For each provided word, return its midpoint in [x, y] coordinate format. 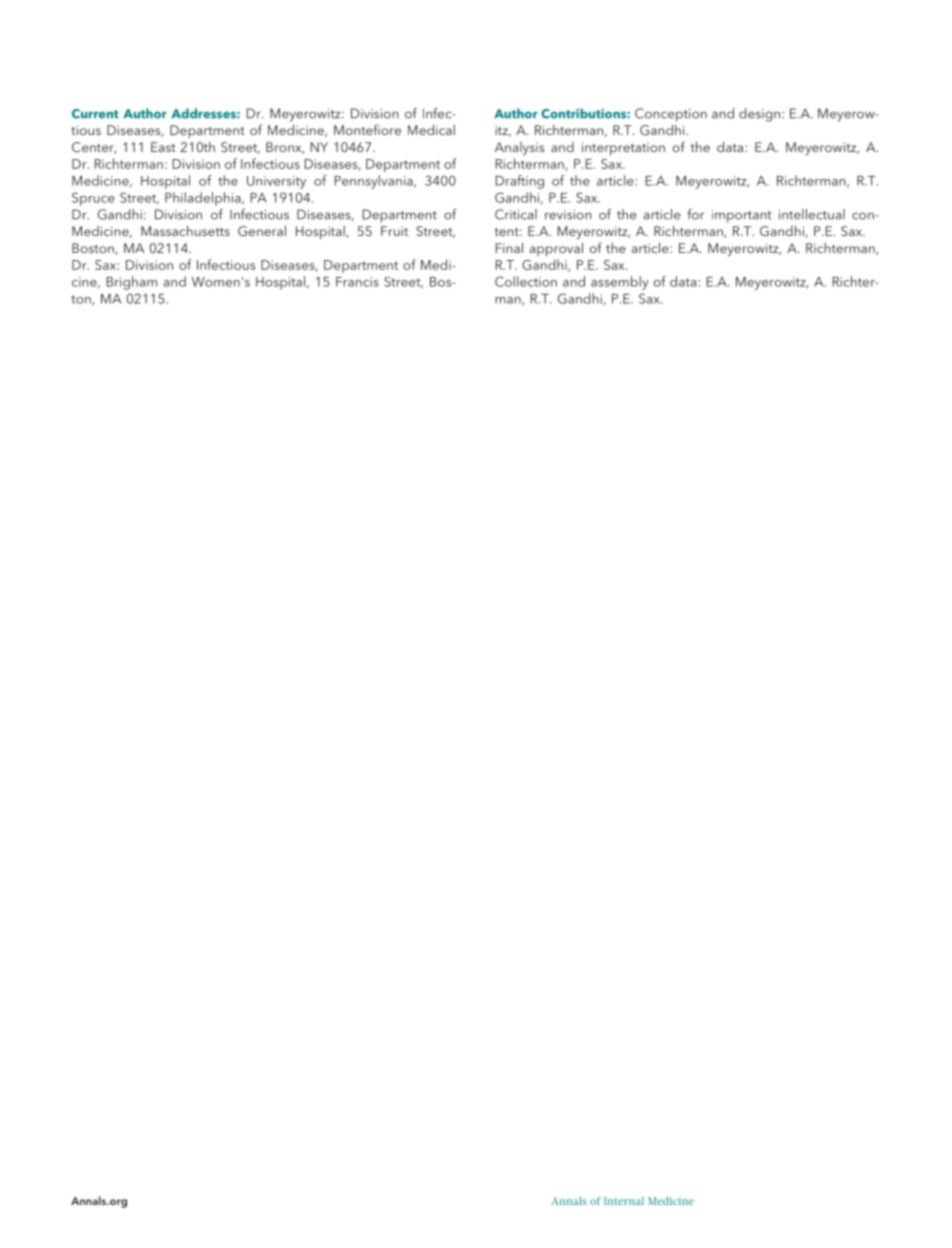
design [759, 115]
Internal [624, 1201]
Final [509, 247]
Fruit [394, 231]
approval [556, 249]
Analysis [519, 149]
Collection [526, 281]
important [742, 216]
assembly [620, 283]
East [163, 147]
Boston [94, 249]
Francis [357, 282]
